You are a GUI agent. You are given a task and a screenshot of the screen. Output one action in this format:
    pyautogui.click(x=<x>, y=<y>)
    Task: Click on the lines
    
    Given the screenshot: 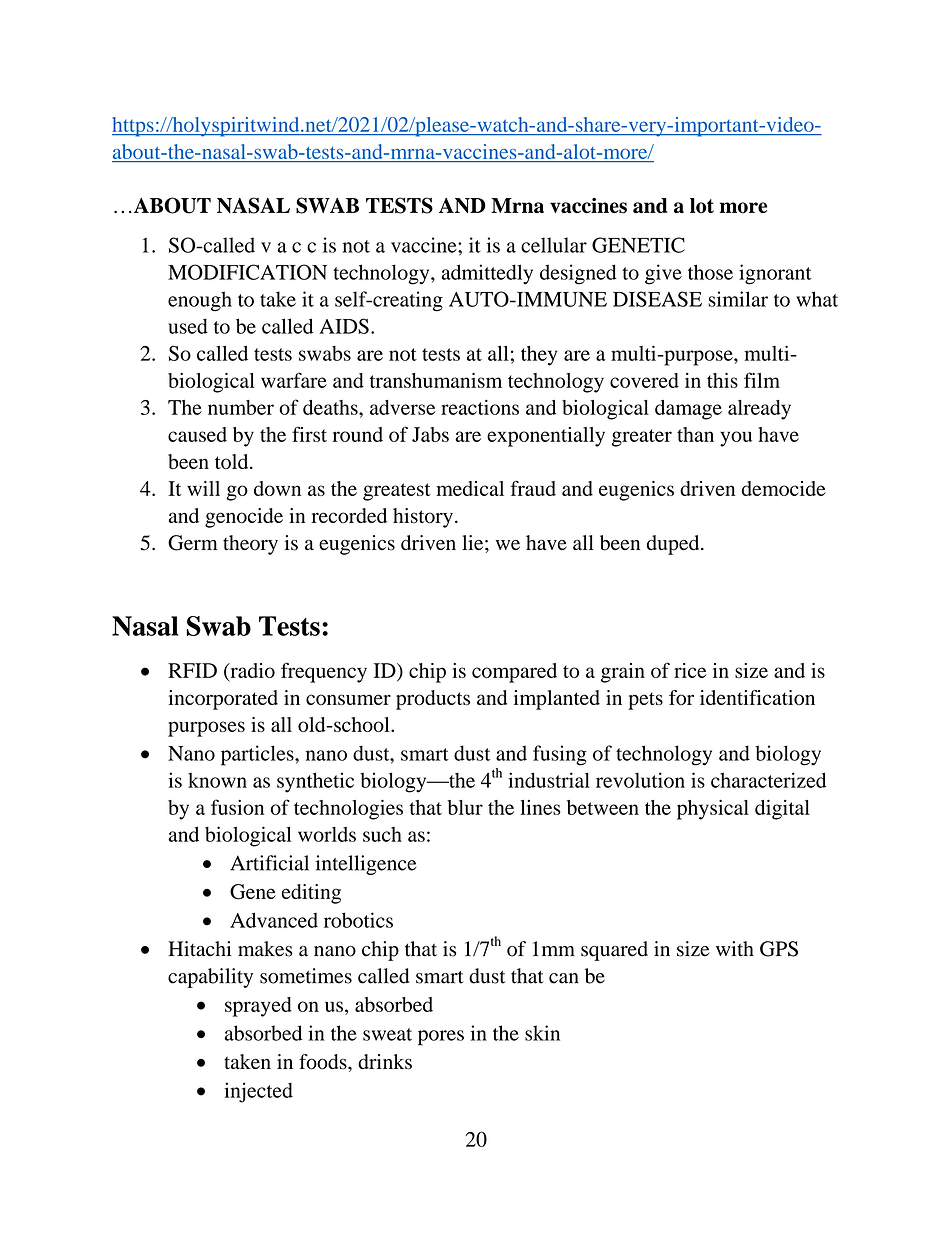 What is the action you would take?
    pyautogui.click(x=540, y=807)
